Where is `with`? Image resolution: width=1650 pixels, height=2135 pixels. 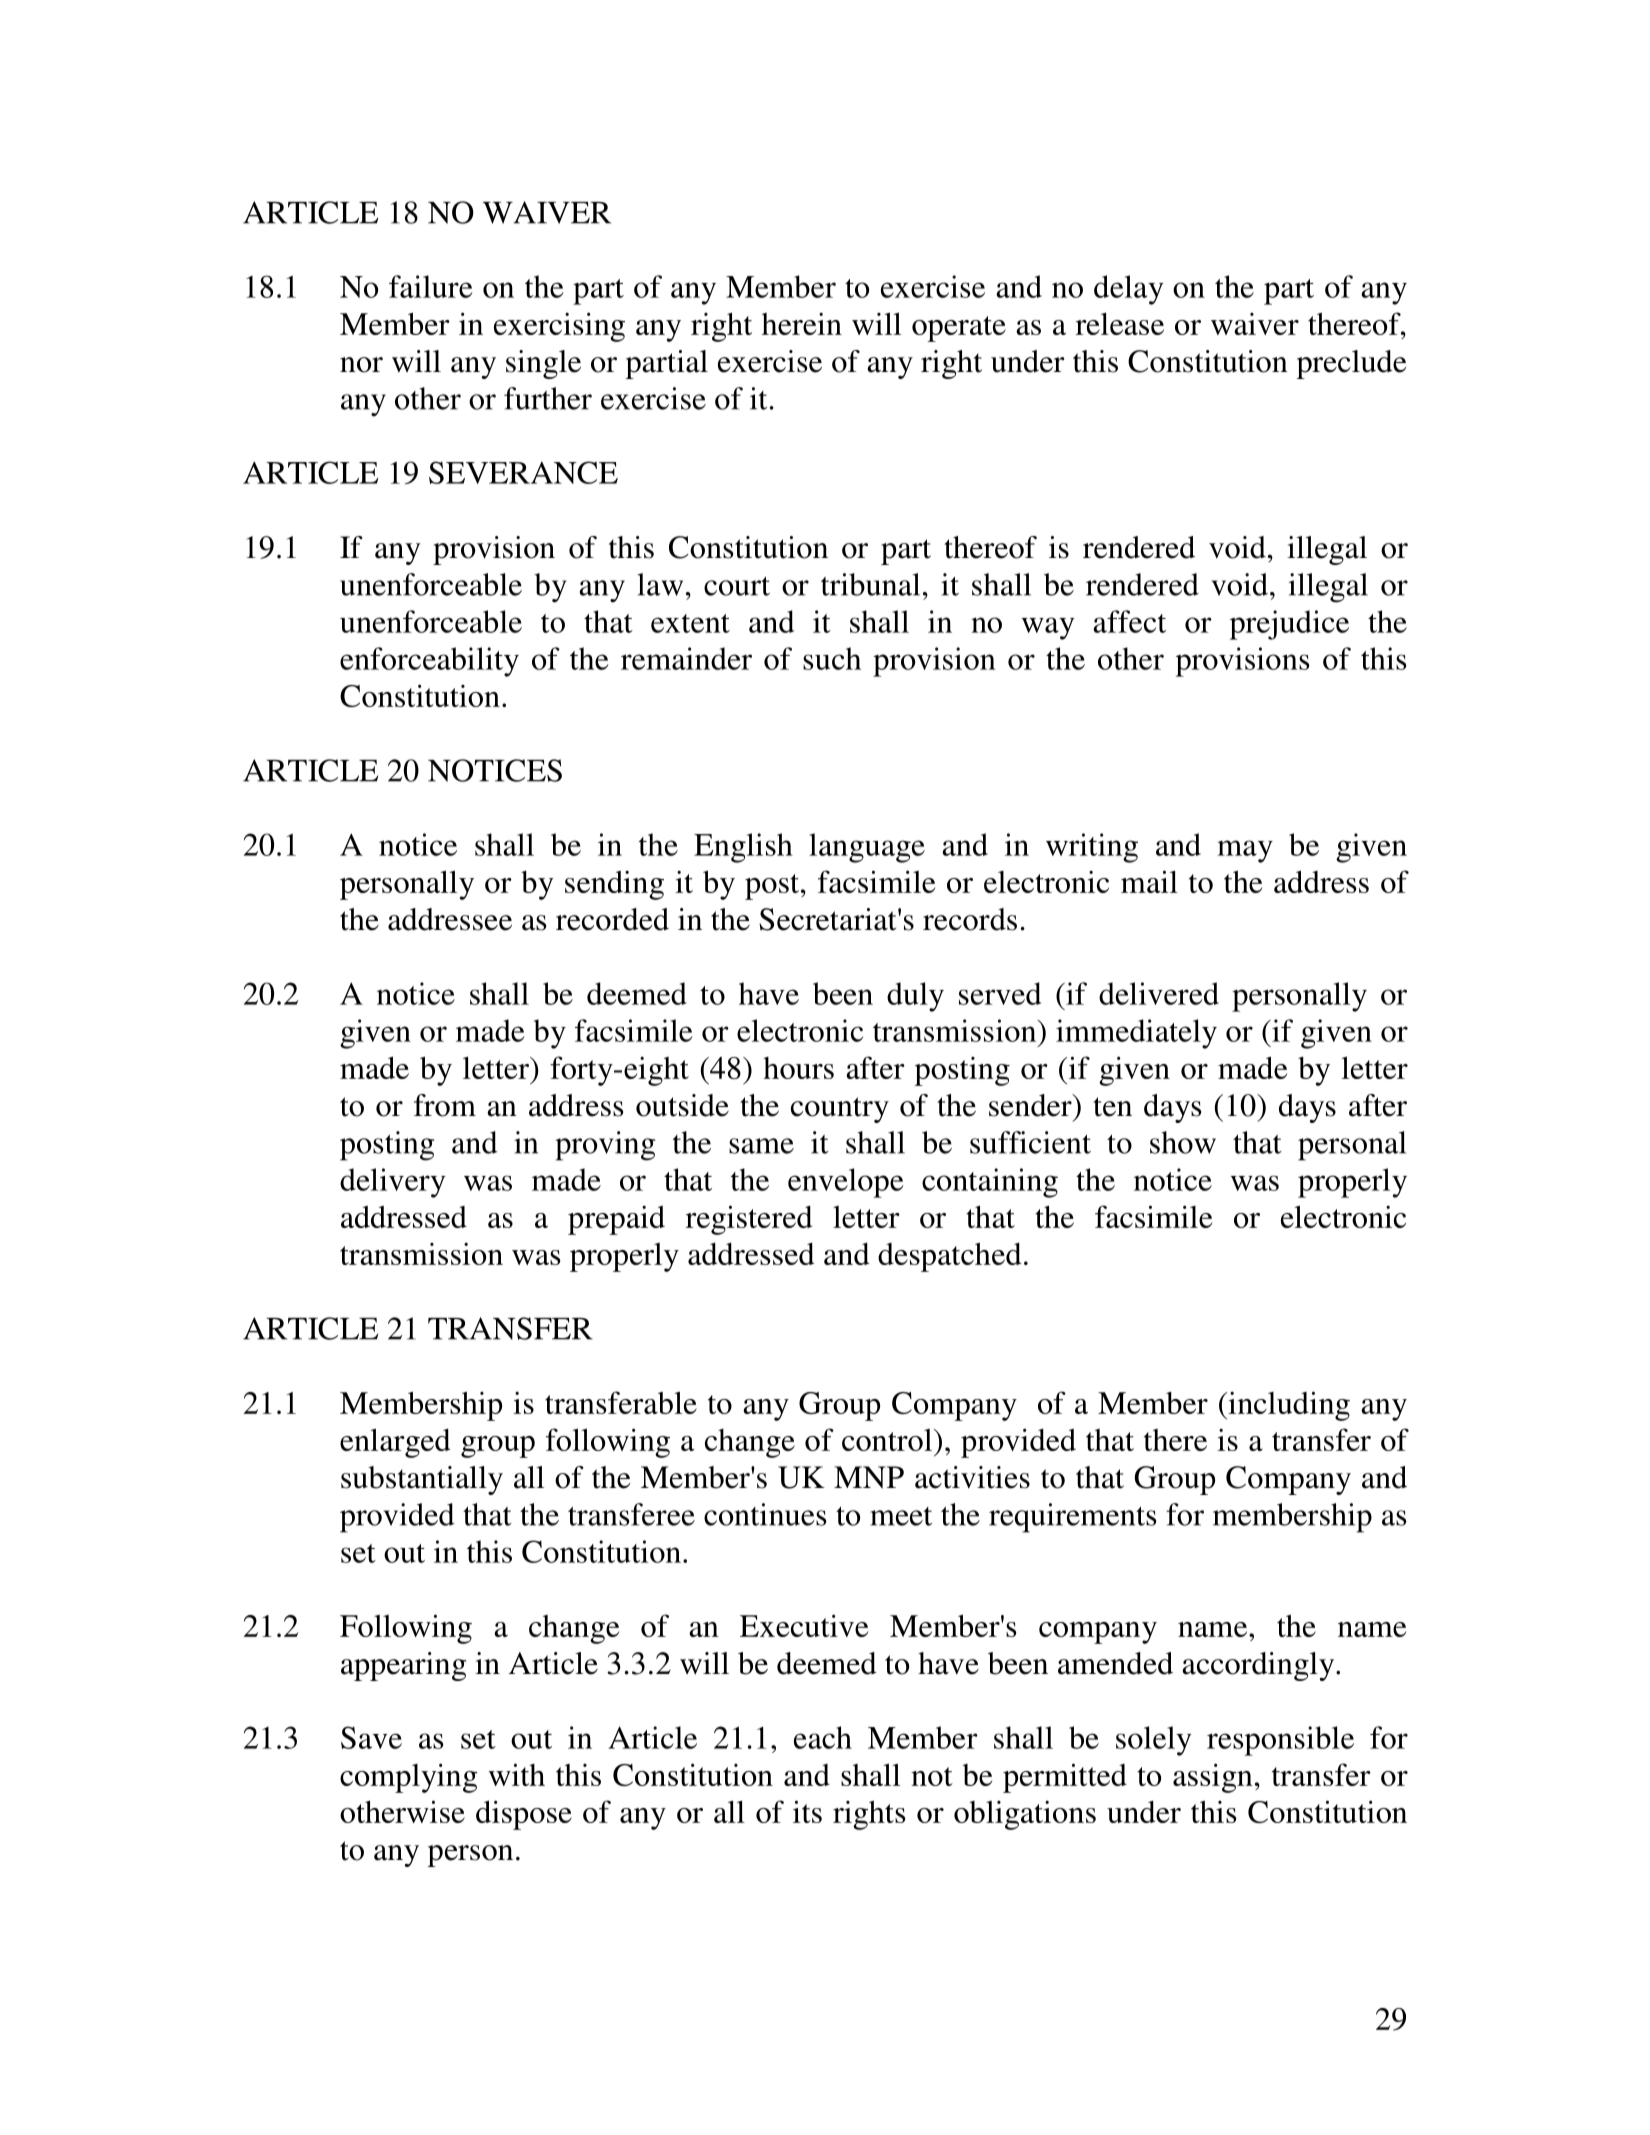
with is located at coordinates (517, 1774).
